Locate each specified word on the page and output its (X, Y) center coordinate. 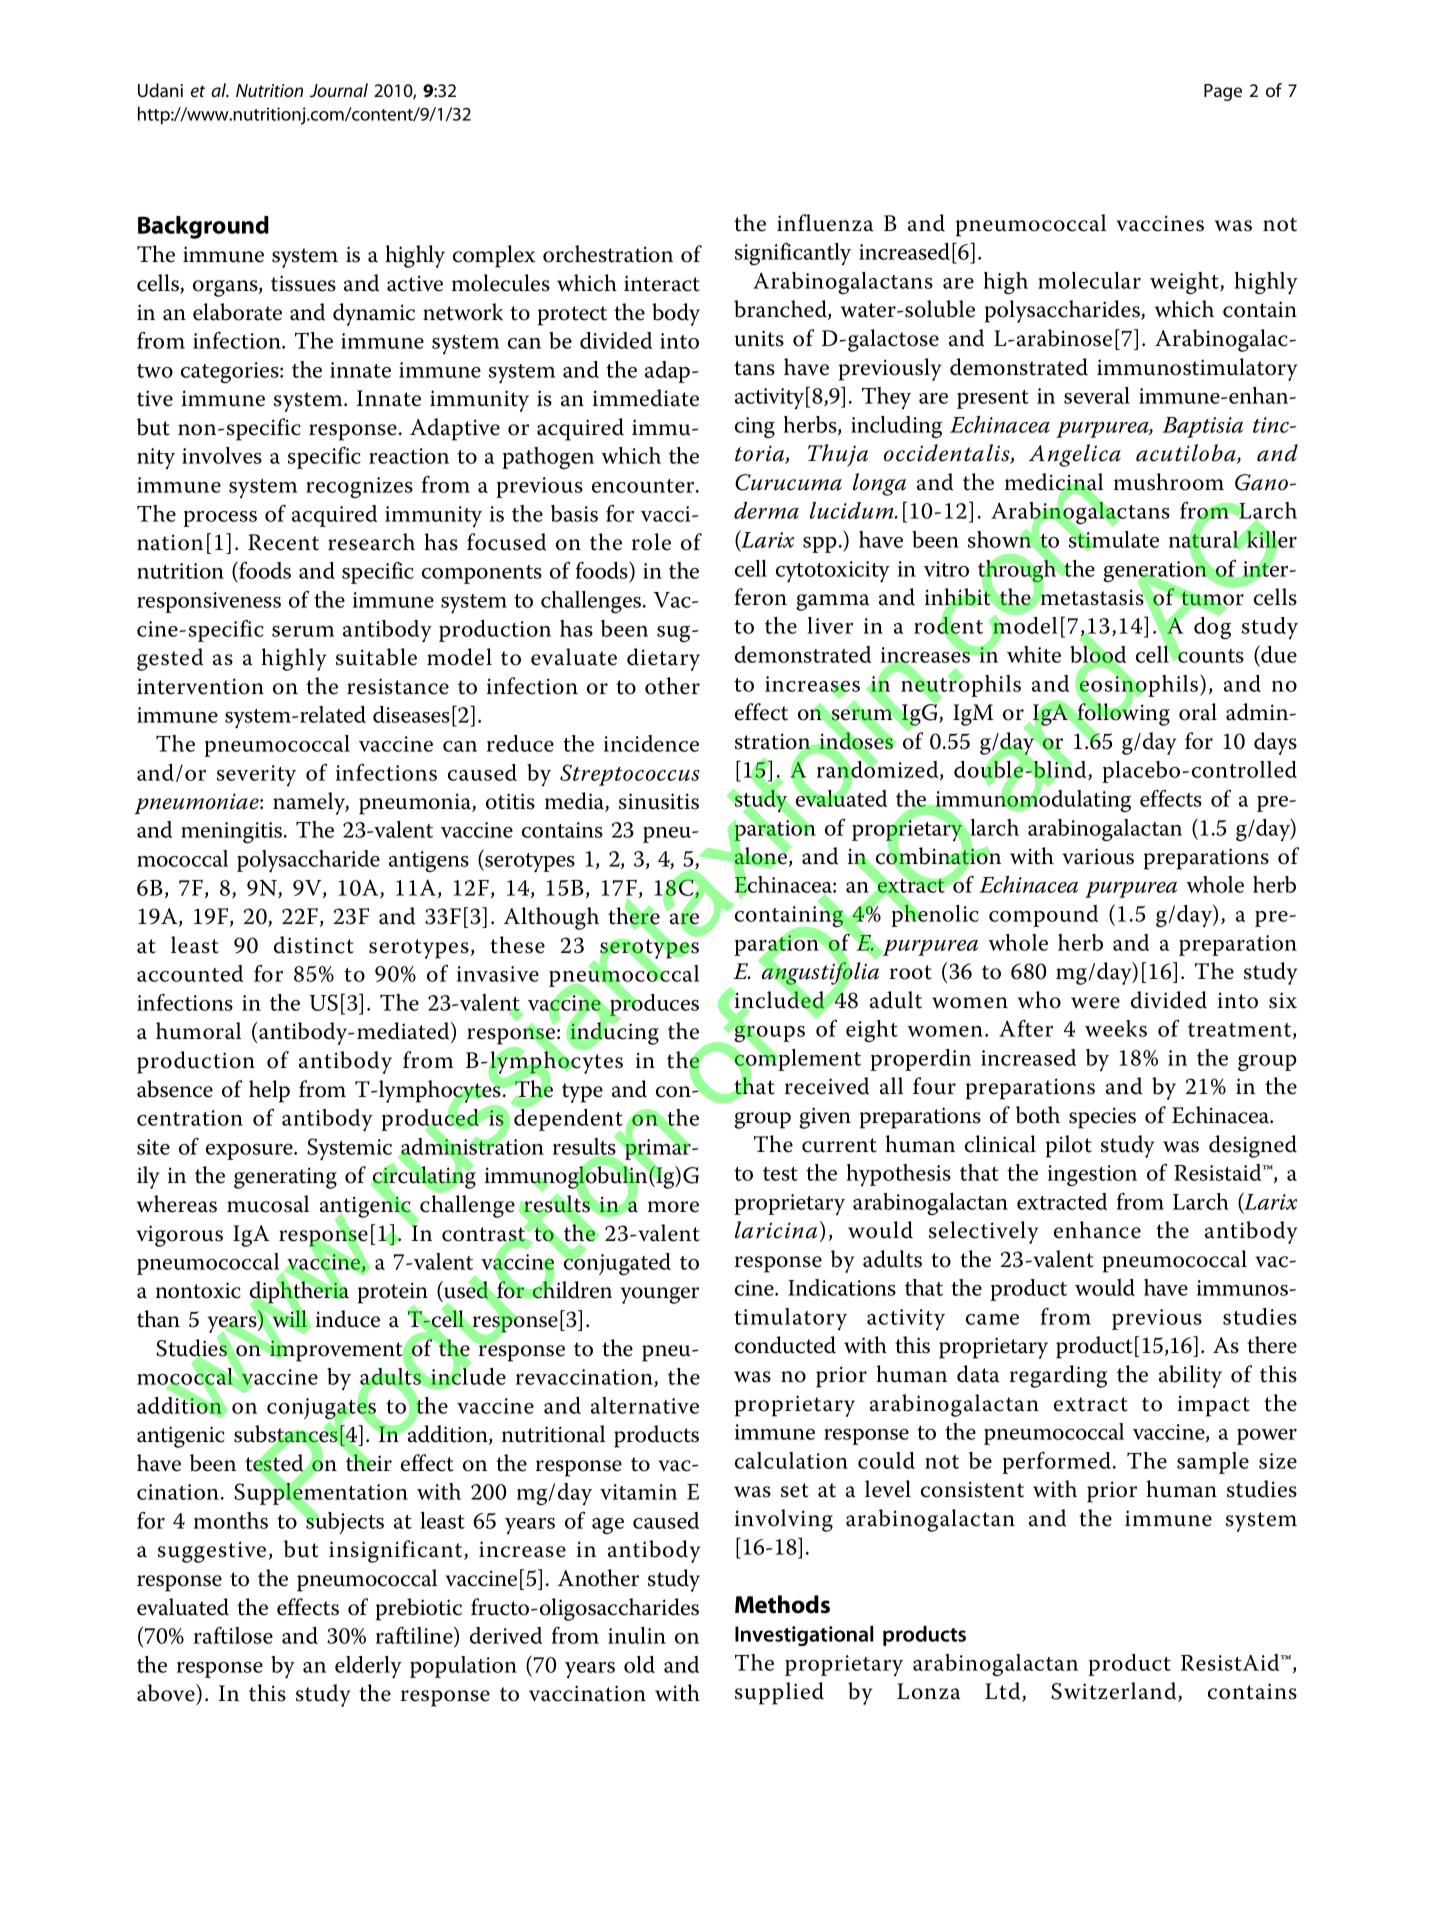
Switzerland (1115, 1692)
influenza (825, 223)
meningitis (233, 832)
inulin (637, 1635)
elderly (368, 1667)
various (1098, 856)
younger (660, 1295)
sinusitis (659, 801)
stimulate (1113, 539)
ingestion (1092, 1175)
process (220, 519)
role (651, 542)
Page (1223, 92)
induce (348, 1319)
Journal (338, 90)
